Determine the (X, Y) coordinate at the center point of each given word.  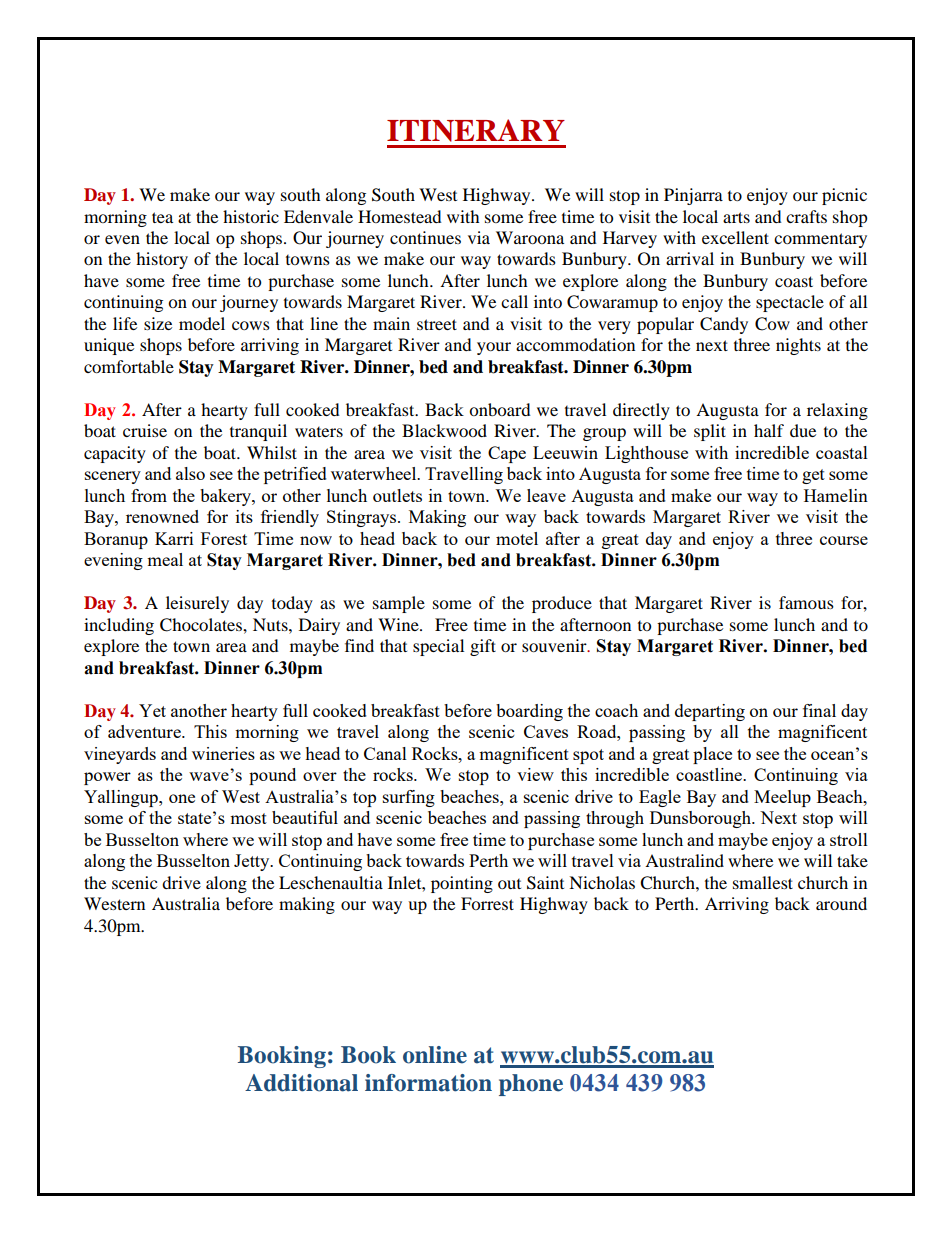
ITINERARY (476, 130)
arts (736, 217)
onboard (500, 409)
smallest (763, 882)
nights (798, 346)
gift (483, 647)
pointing (462, 884)
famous (806, 602)
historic (251, 216)
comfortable (129, 366)
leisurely (197, 604)
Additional (301, 1083)
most (248, 818)
